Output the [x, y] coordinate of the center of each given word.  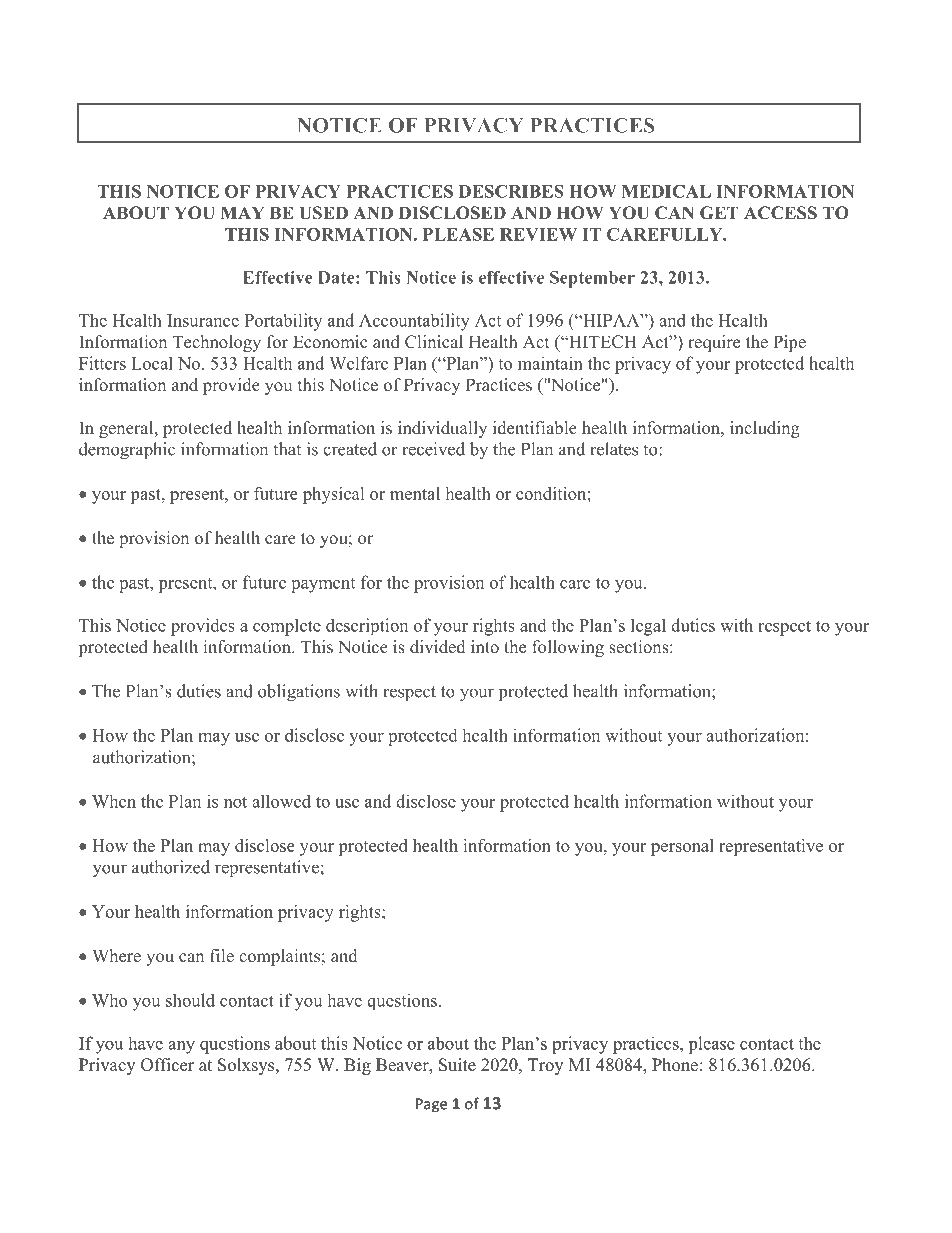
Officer [167, 1065]
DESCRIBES [511, 191]
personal [682, 847]
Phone [675, 1065]
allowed [281, 801]
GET [719, 213]
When [114, 801]
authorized [171, 867]
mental [415, 493]
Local [152, 363]
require [714, 343]
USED [323, 213]
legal [648, 627]
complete [287, 627]
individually [442, 429]
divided [437, 647]
